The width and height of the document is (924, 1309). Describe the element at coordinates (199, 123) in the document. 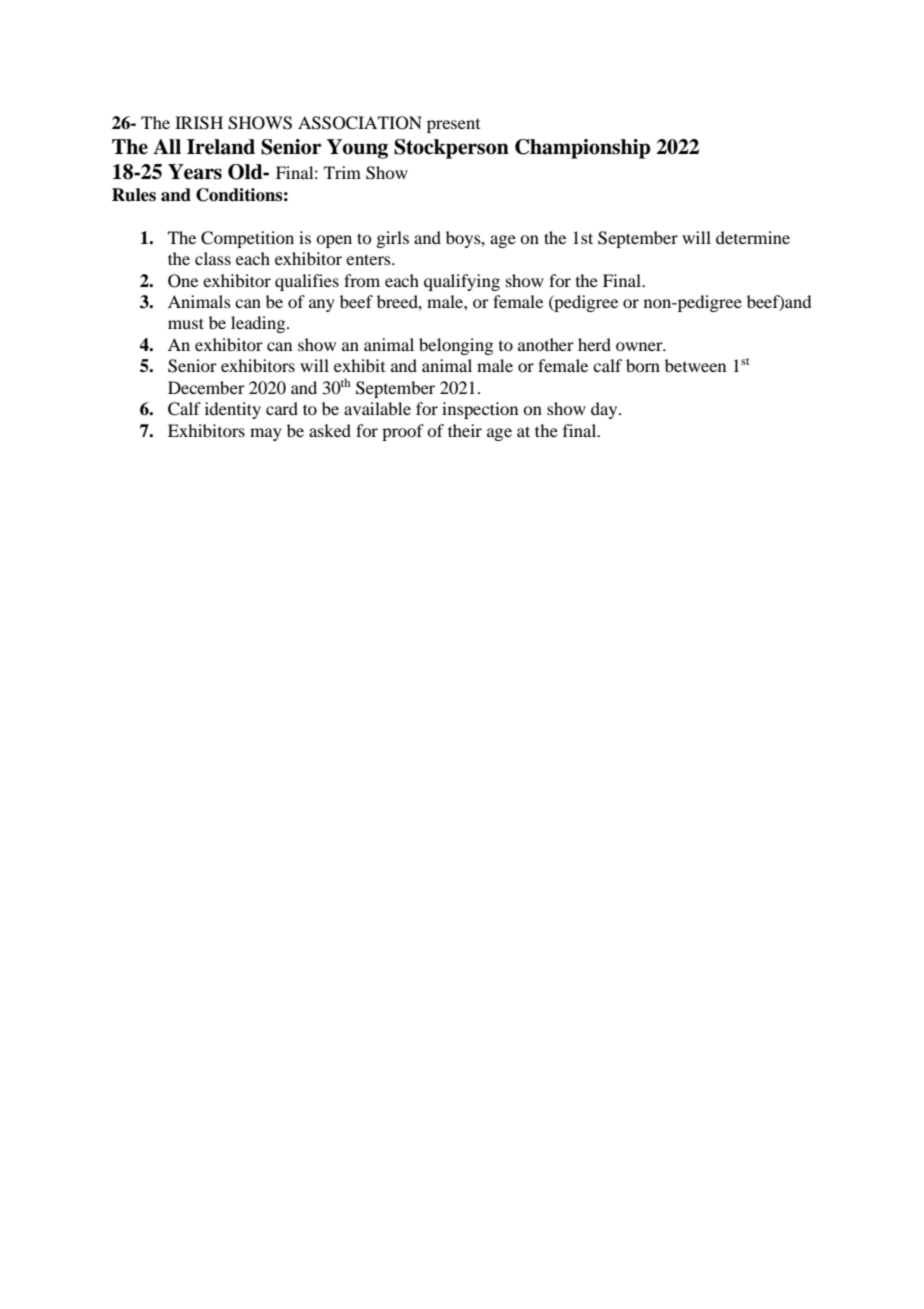

I see `IRISH` at that location.
